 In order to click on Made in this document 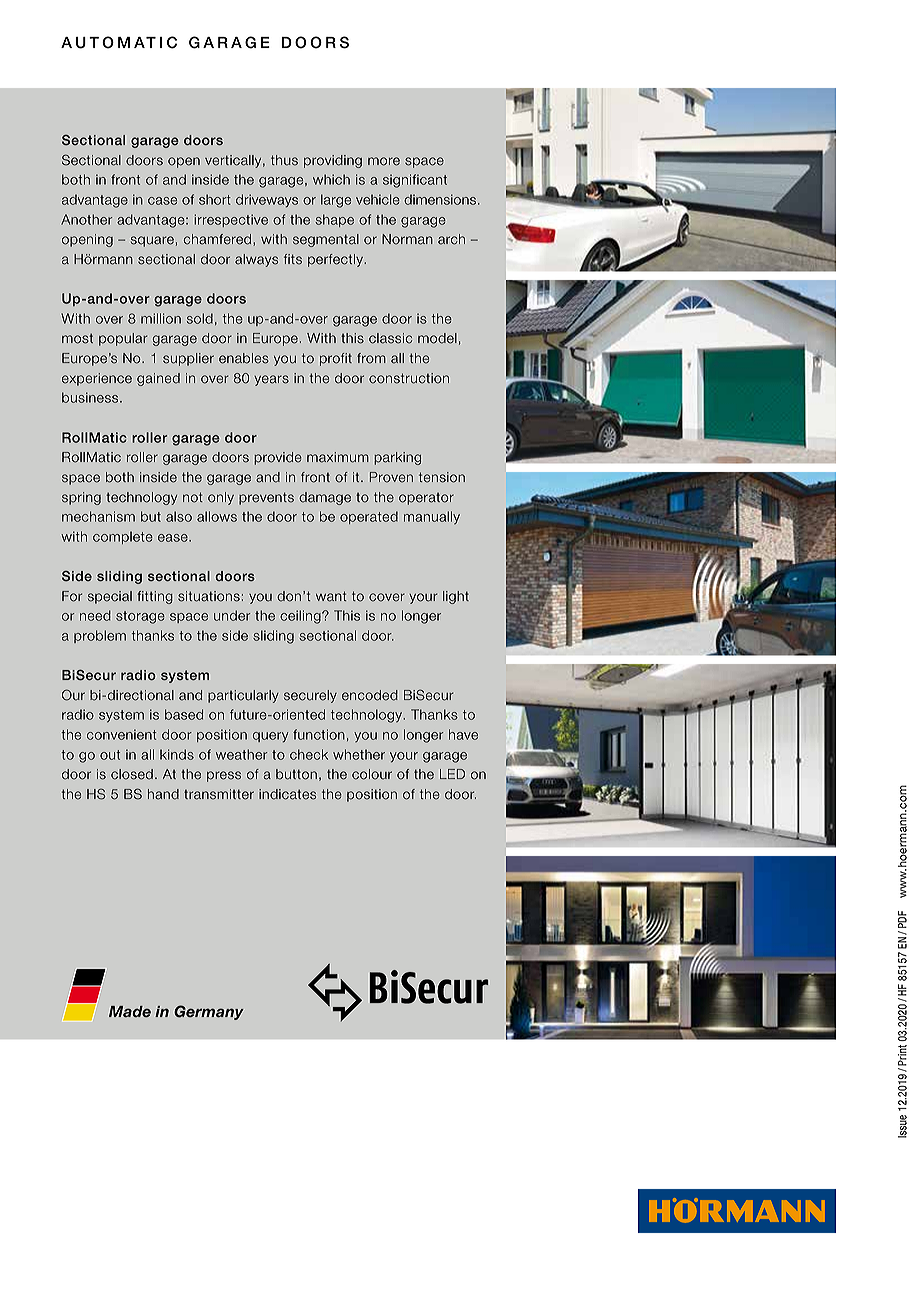, I will do `click(130, 1011)`.
